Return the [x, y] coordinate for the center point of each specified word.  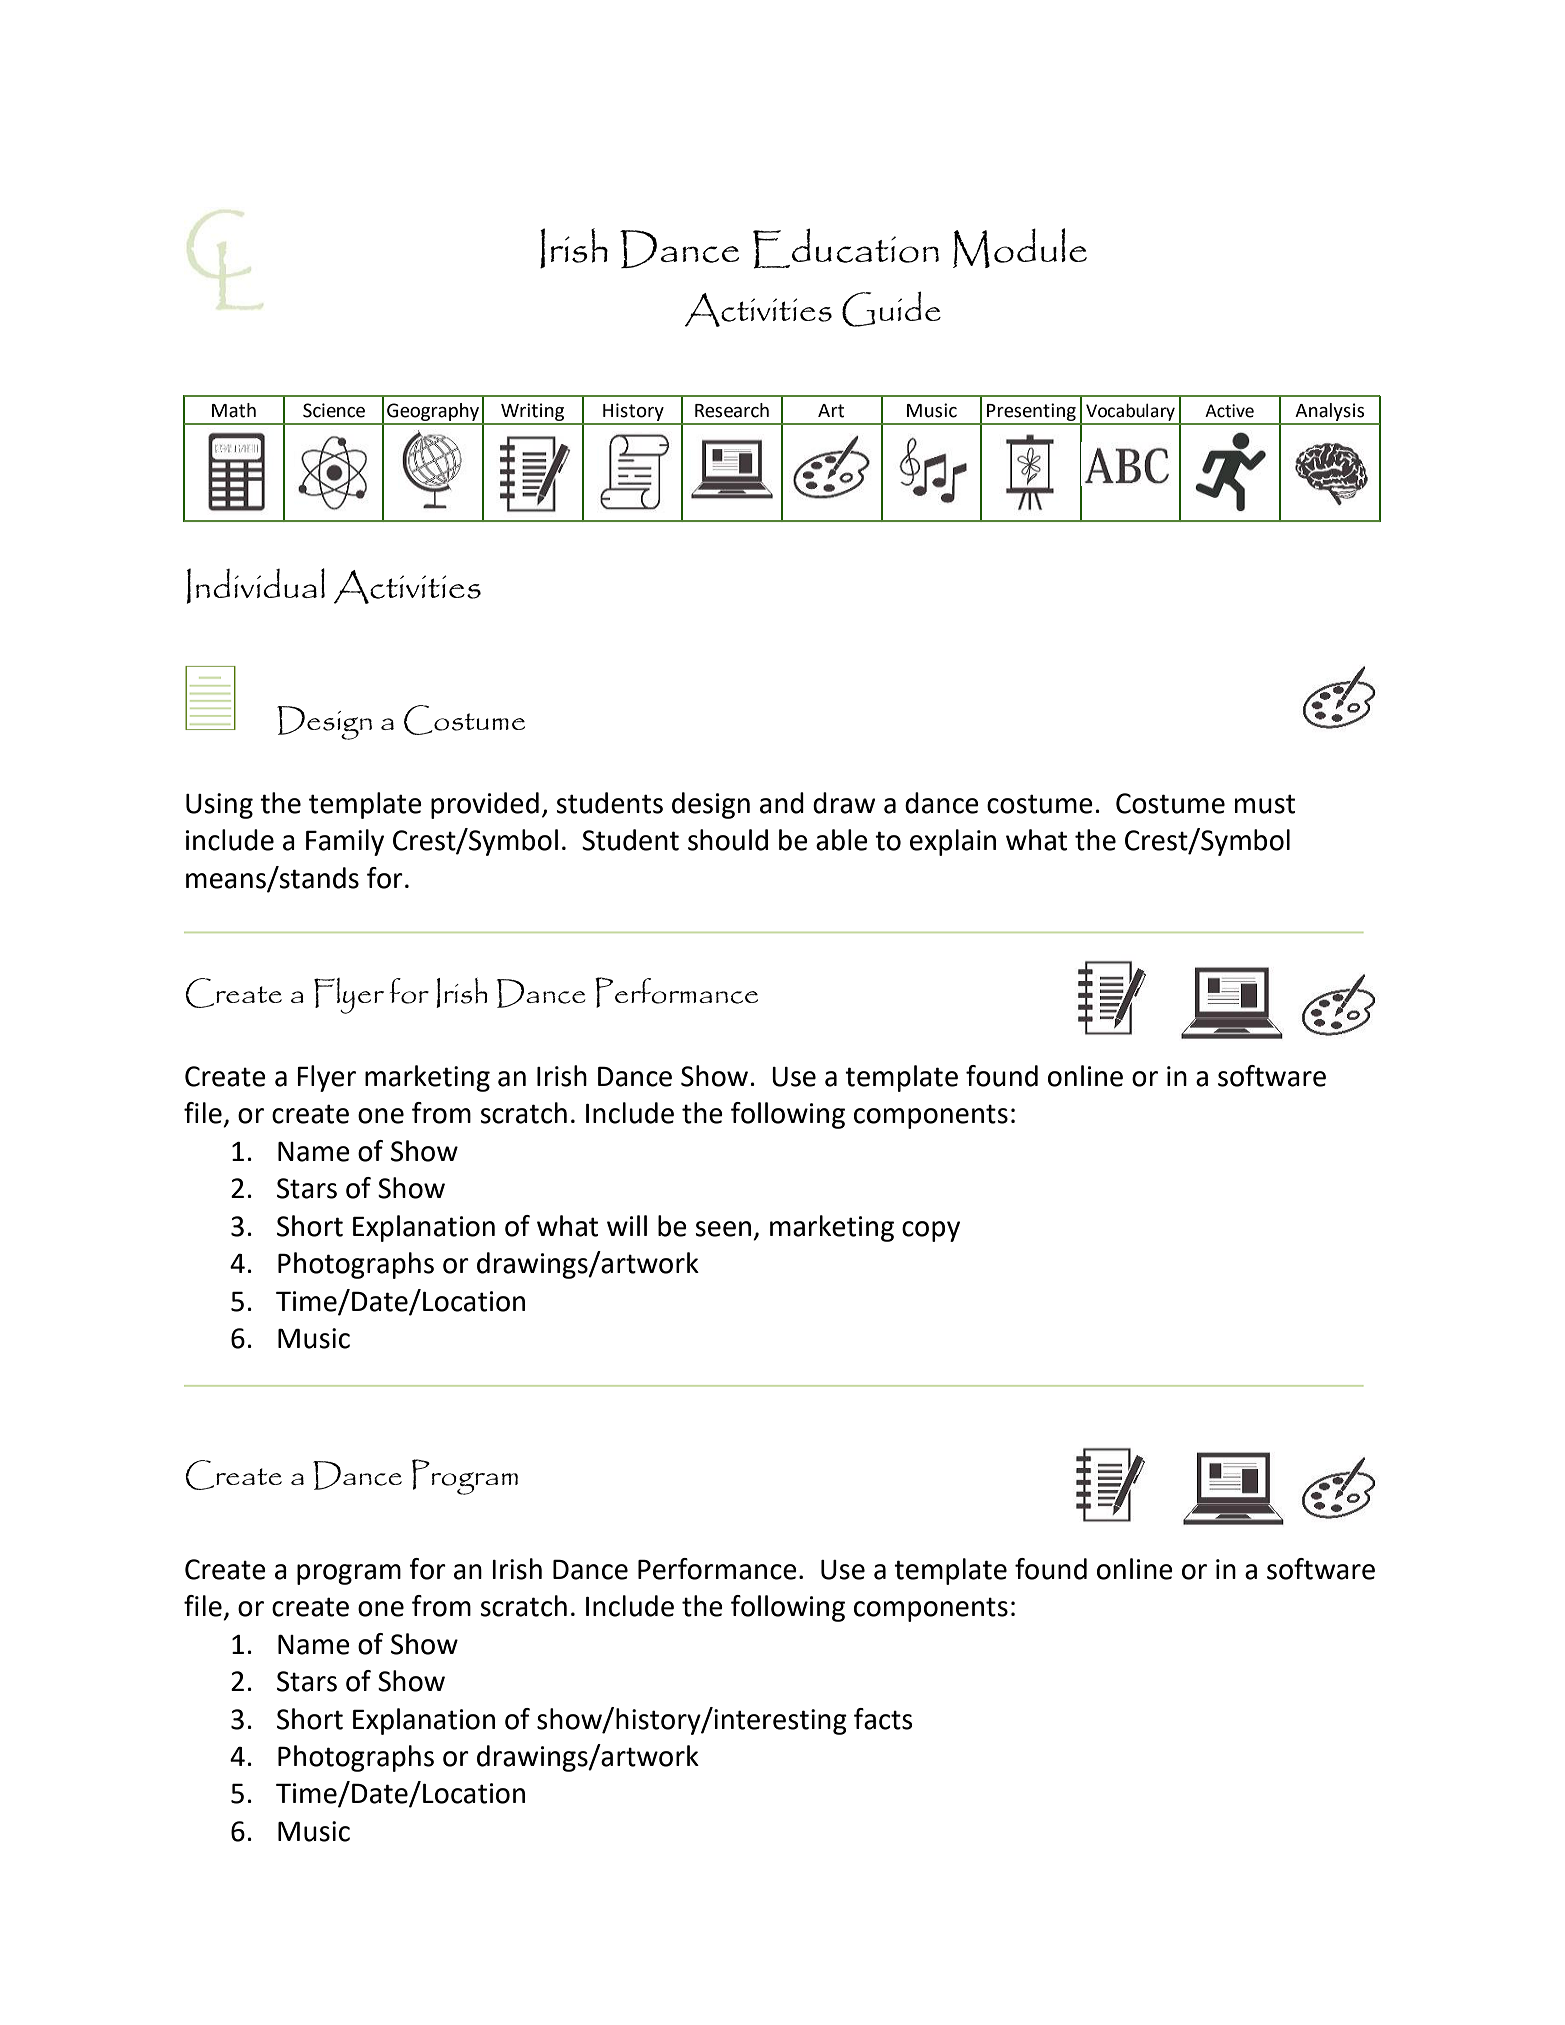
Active [1229, 411]
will [627, 1225]
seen [723, 1229]
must [1265, 804]
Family [345, 842]
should [728, 840]
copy [931, 1231]
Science [334, 410]
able [842, 840]
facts [883, 1719]
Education [846, 248]
